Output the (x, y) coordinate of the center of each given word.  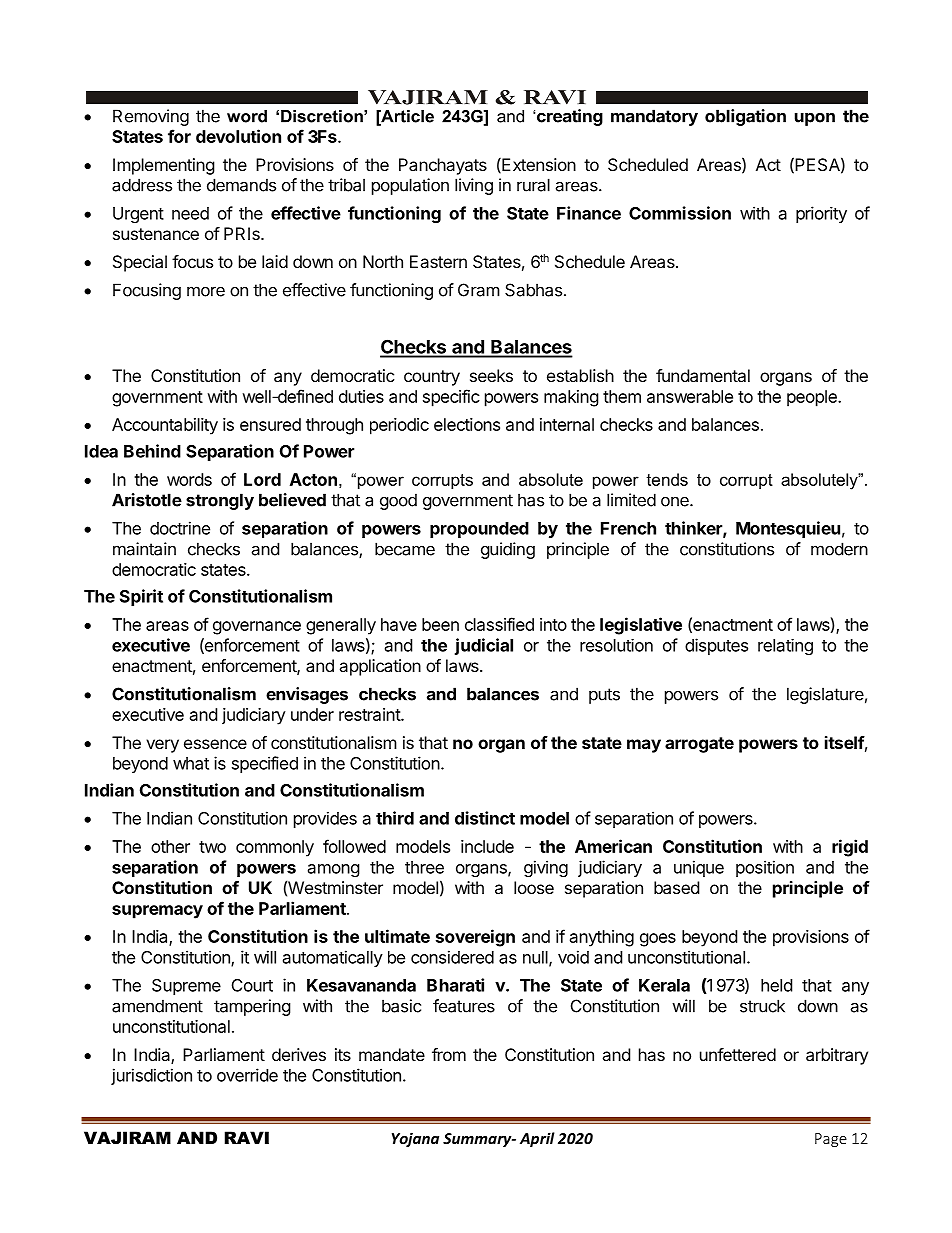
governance (257, 628)
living (474, 186)
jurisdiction (151, 1076)
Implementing (164, 166)
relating (785, 647)
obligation (745, 117)
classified (499, 624)
